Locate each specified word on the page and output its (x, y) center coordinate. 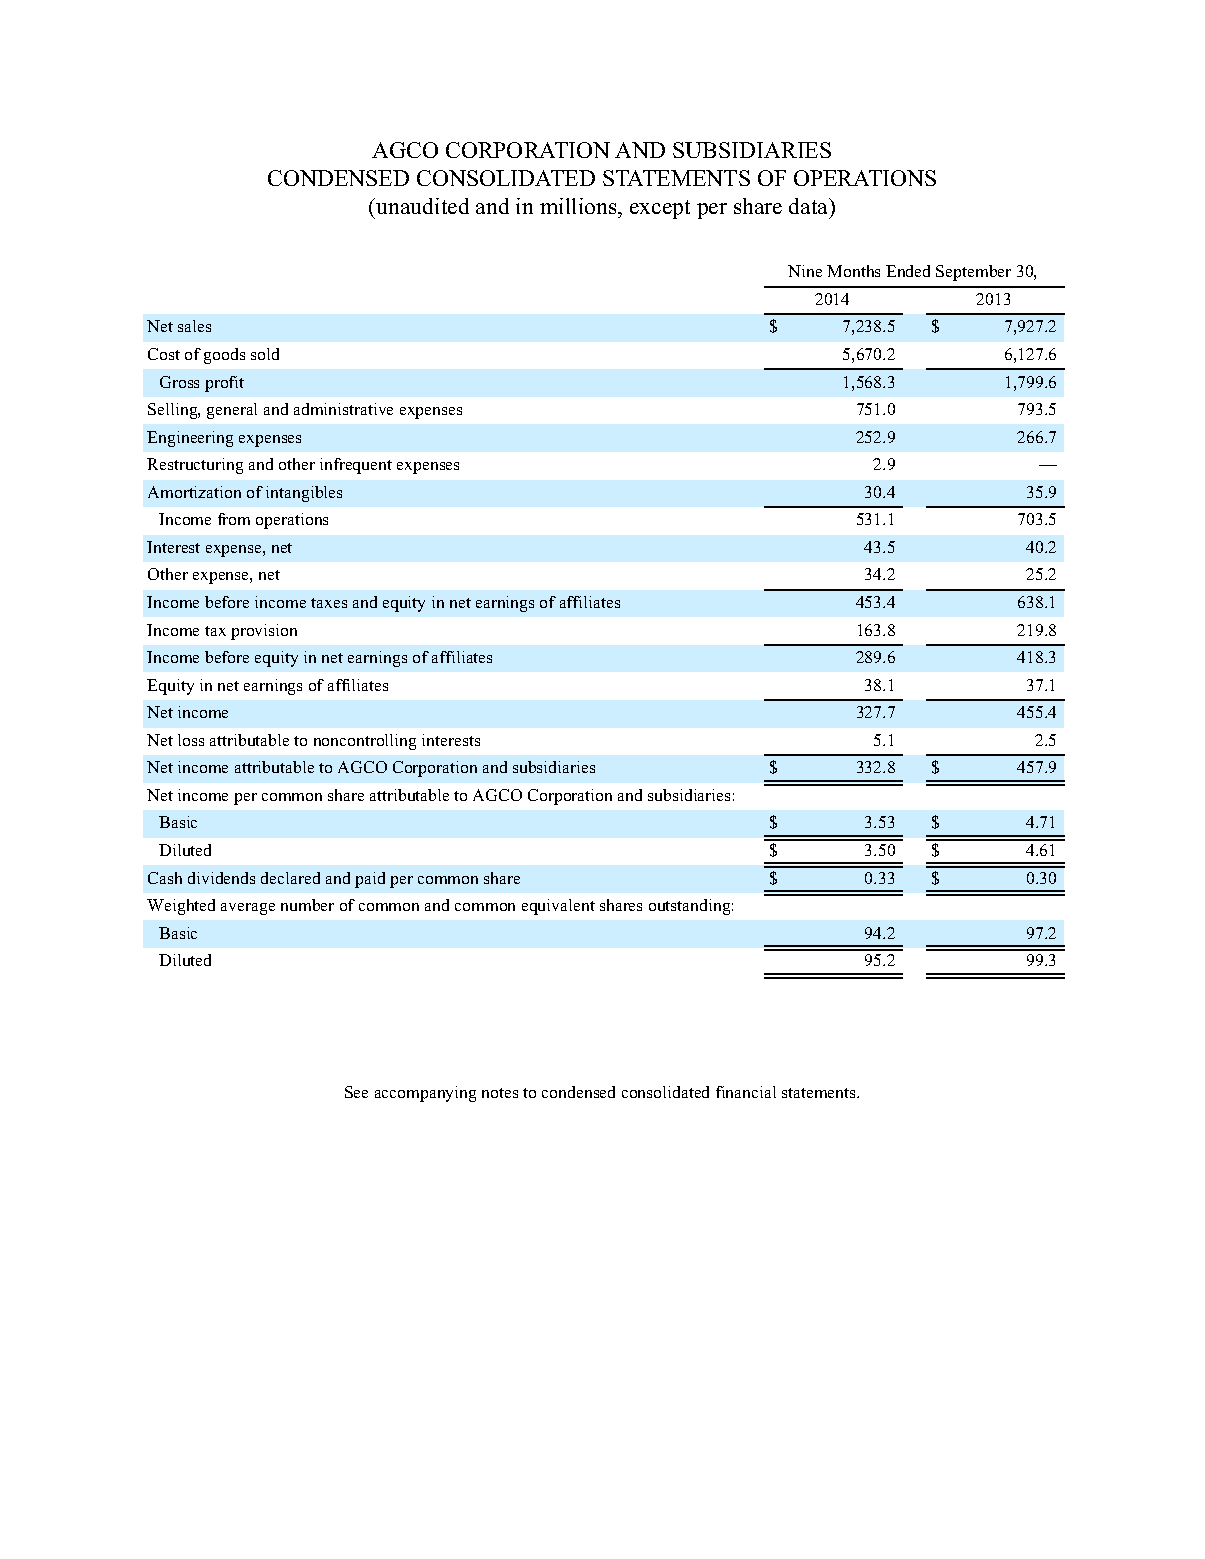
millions (579, 208)
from (234, 519)
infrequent (356, 466)
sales (194, 326)
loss (191, 740)
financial (746, 1092)
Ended (908, 271)
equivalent (558, 907)
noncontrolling (365, 742)
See (356, 1092)
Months (853, 271)
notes (500, 1093)
